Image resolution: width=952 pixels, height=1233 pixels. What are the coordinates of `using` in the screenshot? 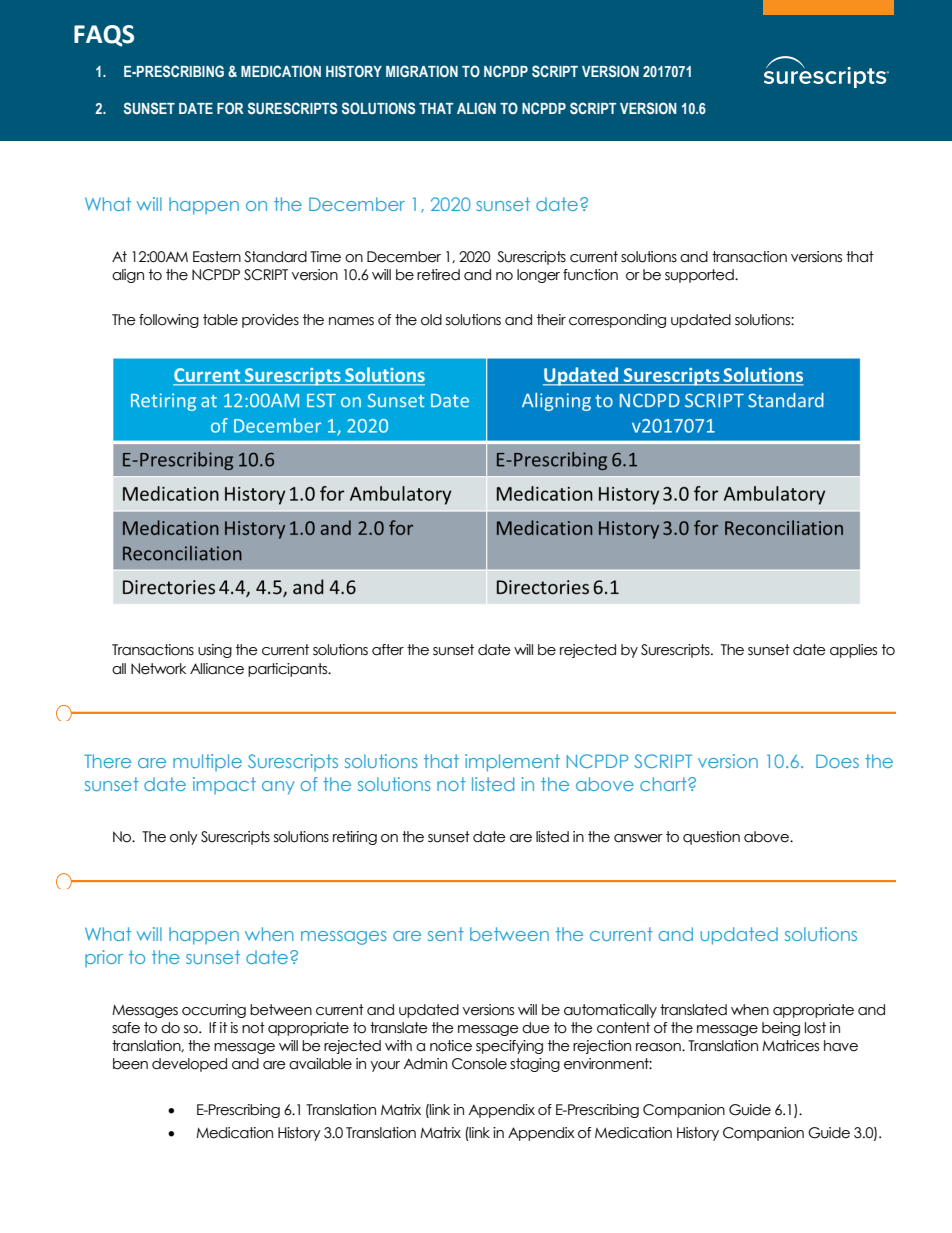 It's located at (215, 651).
